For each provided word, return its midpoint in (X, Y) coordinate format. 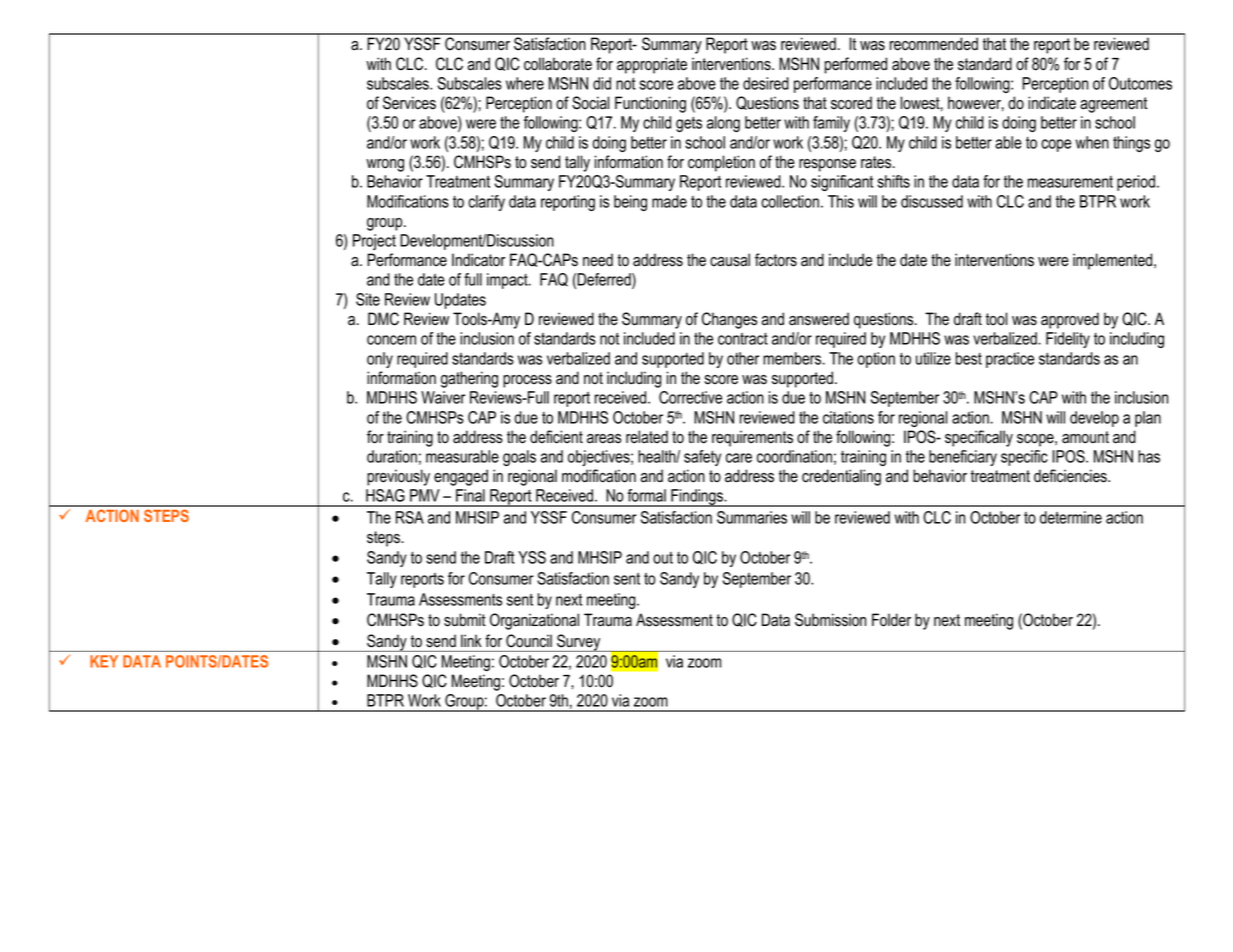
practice (1010, 360)
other (743, 358)
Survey (579, 643)
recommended (934, 44)
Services (409, 103)
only (380, 360)
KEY (104, 661)
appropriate (652, 65)
